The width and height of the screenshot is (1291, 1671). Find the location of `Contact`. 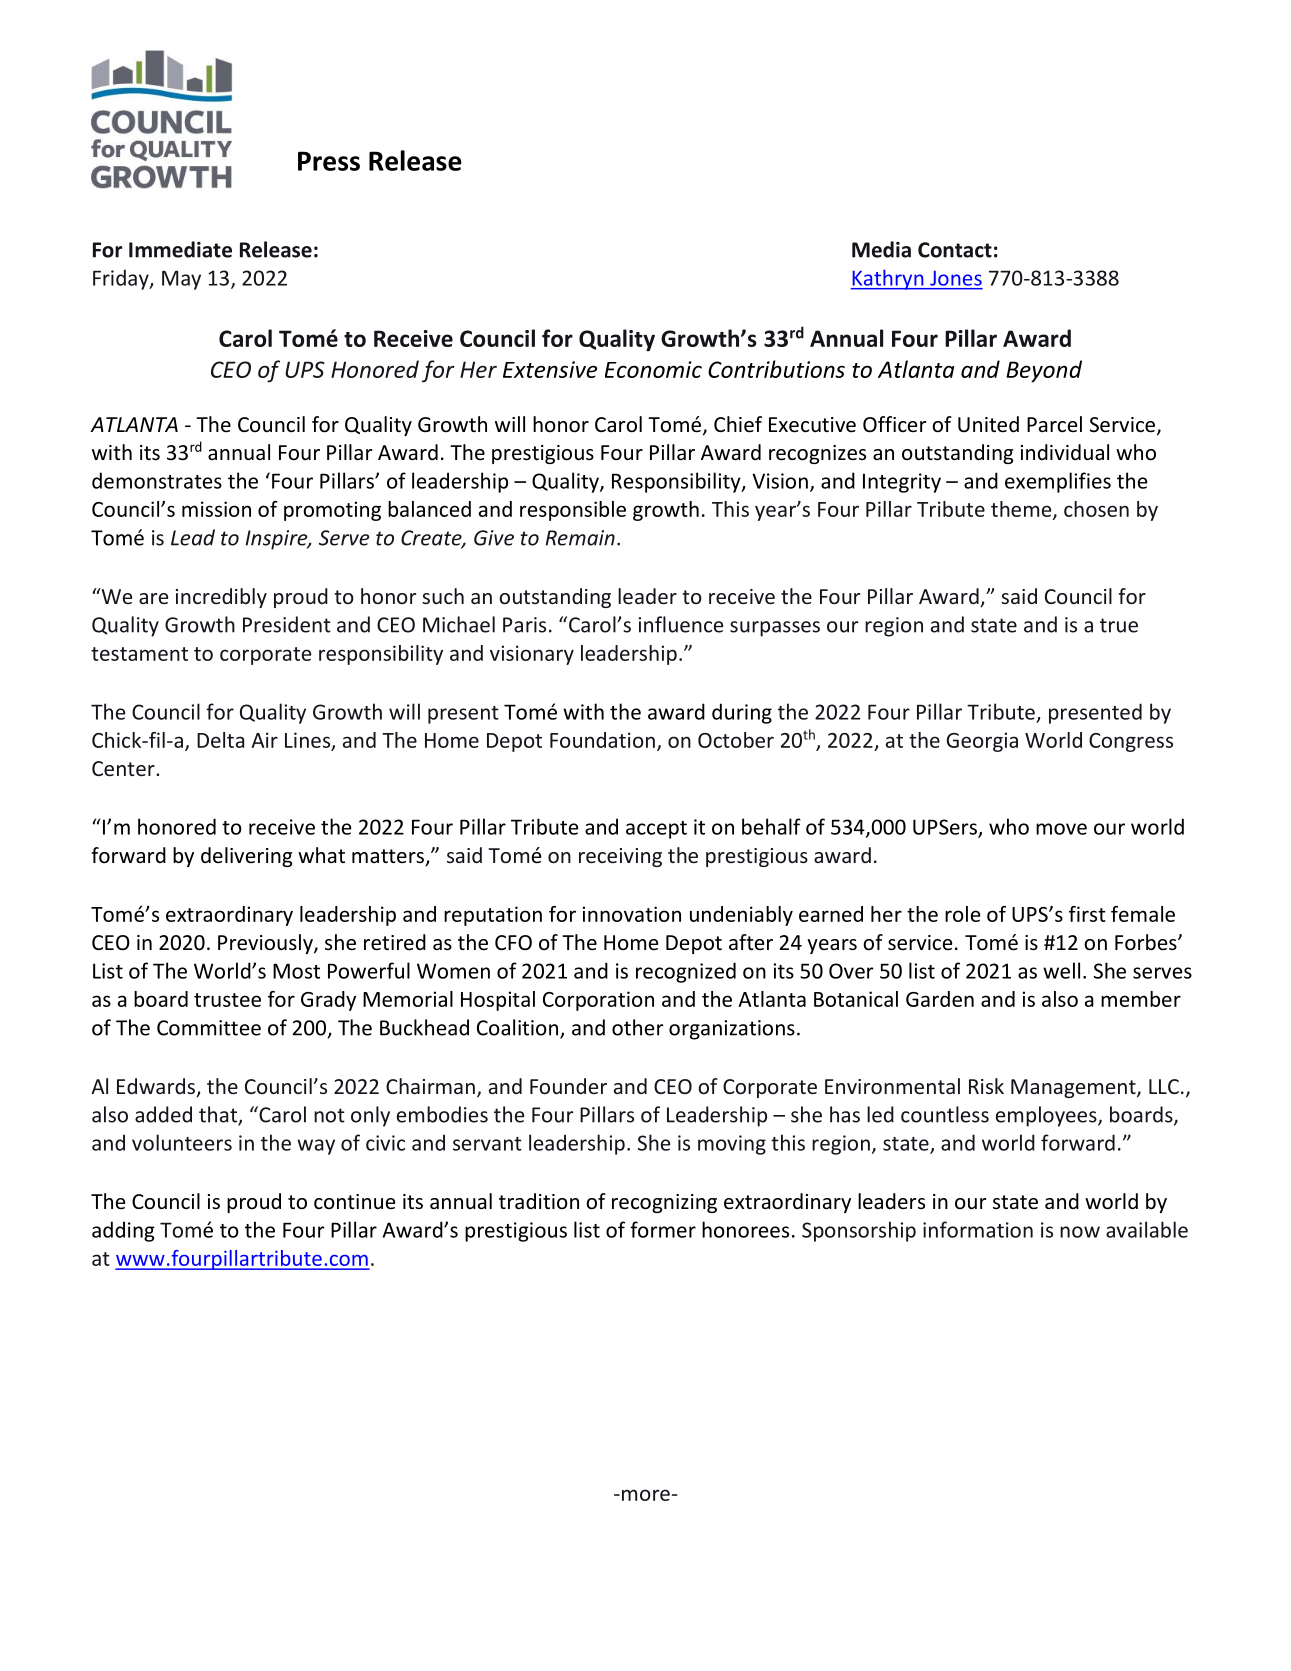

Contact is located at coordinates (955, 250).
